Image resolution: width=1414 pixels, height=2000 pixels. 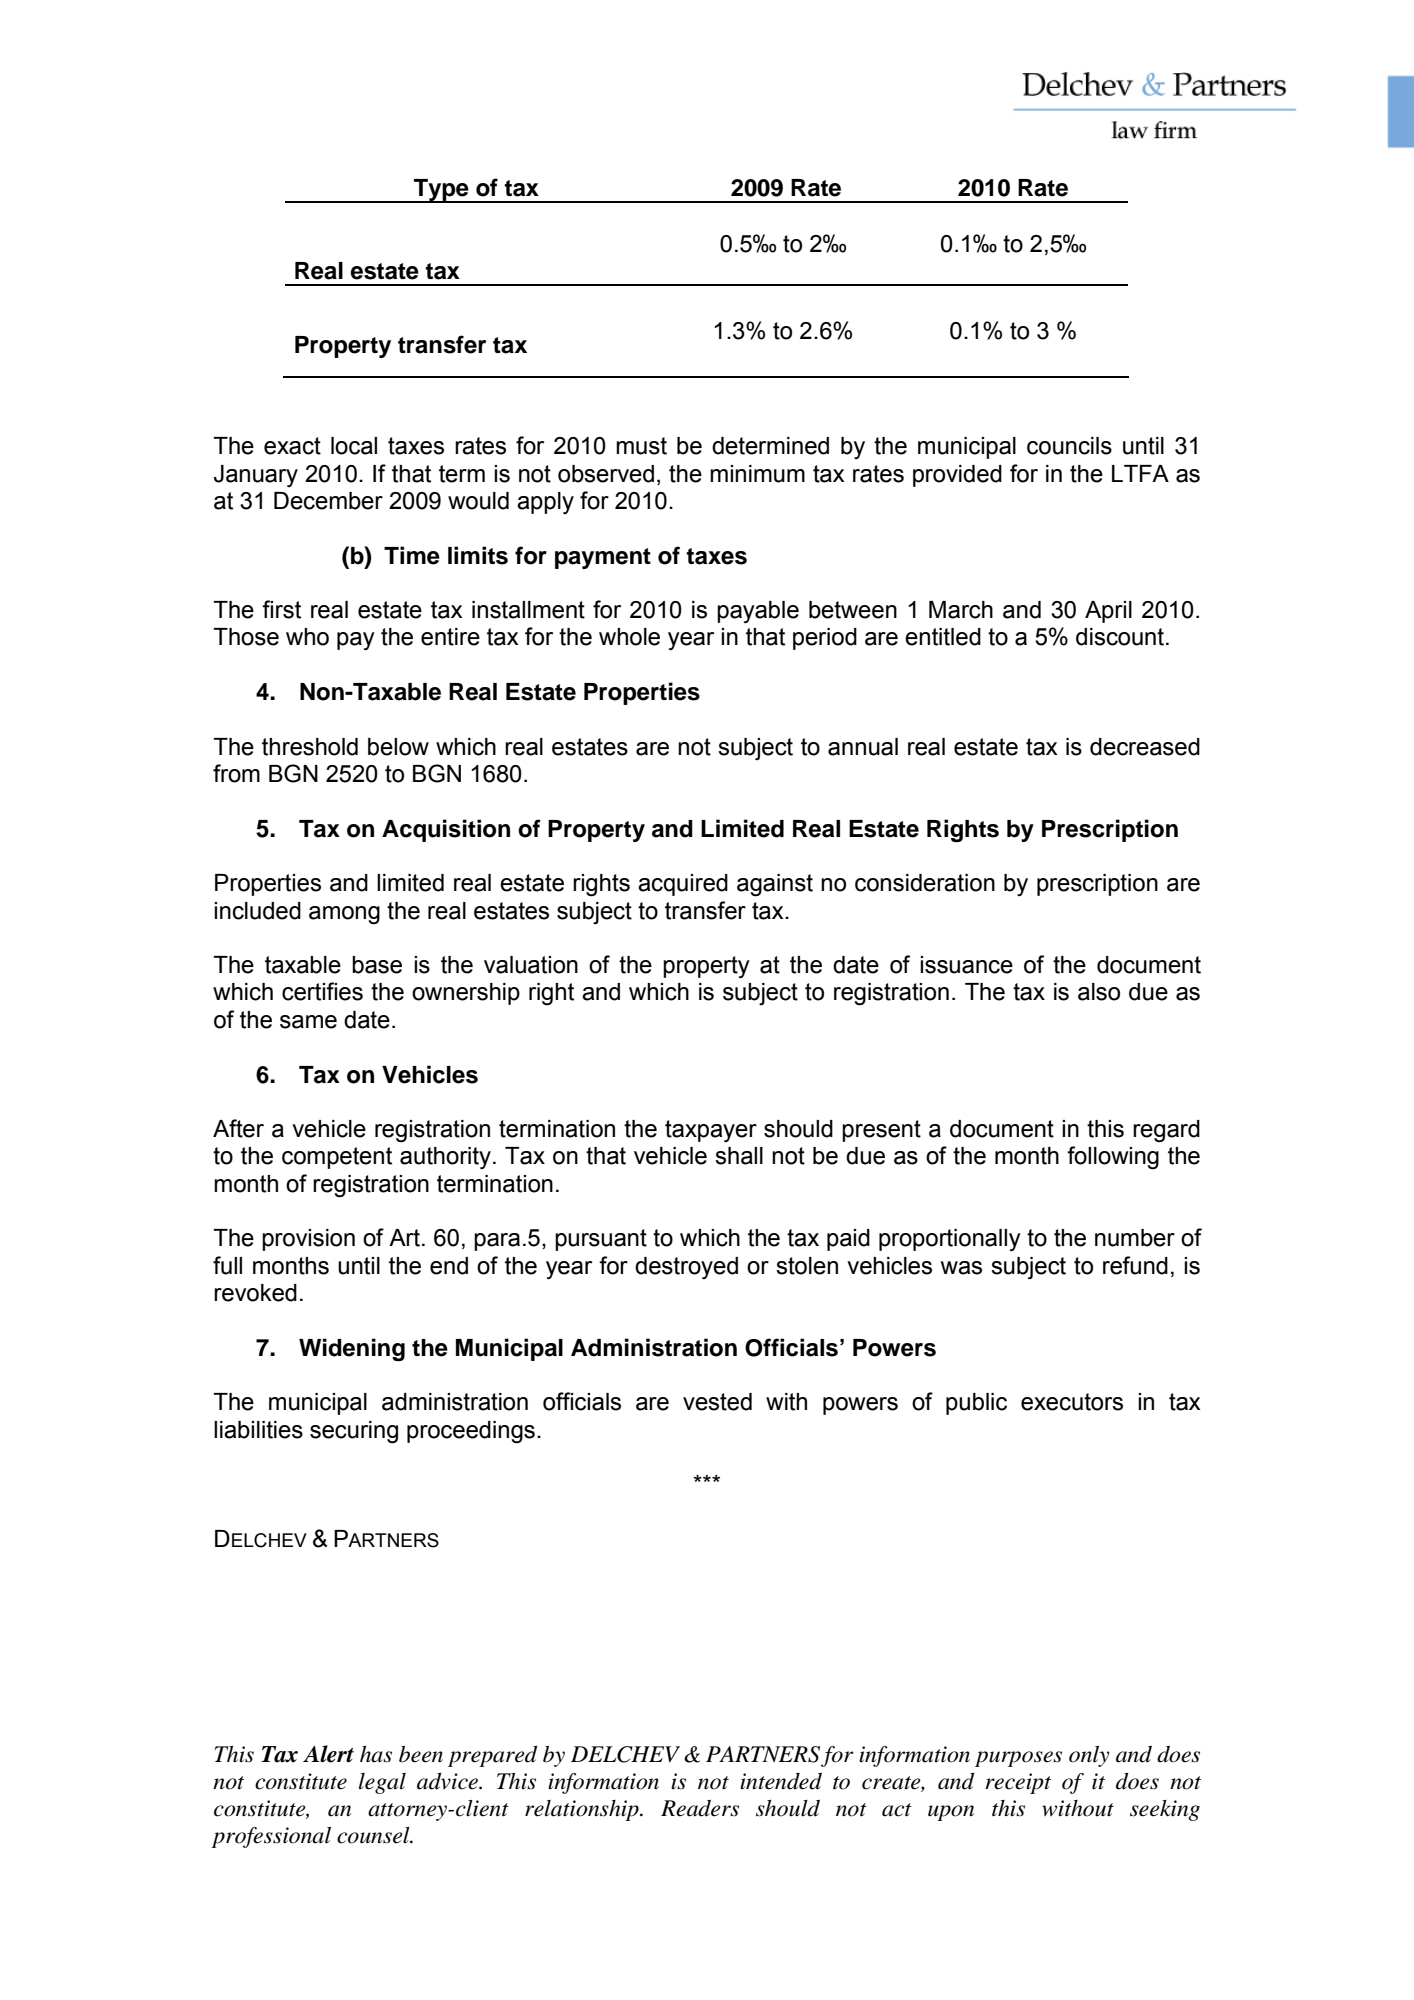 I want to click on councils, so click(x=1069, y=446).
